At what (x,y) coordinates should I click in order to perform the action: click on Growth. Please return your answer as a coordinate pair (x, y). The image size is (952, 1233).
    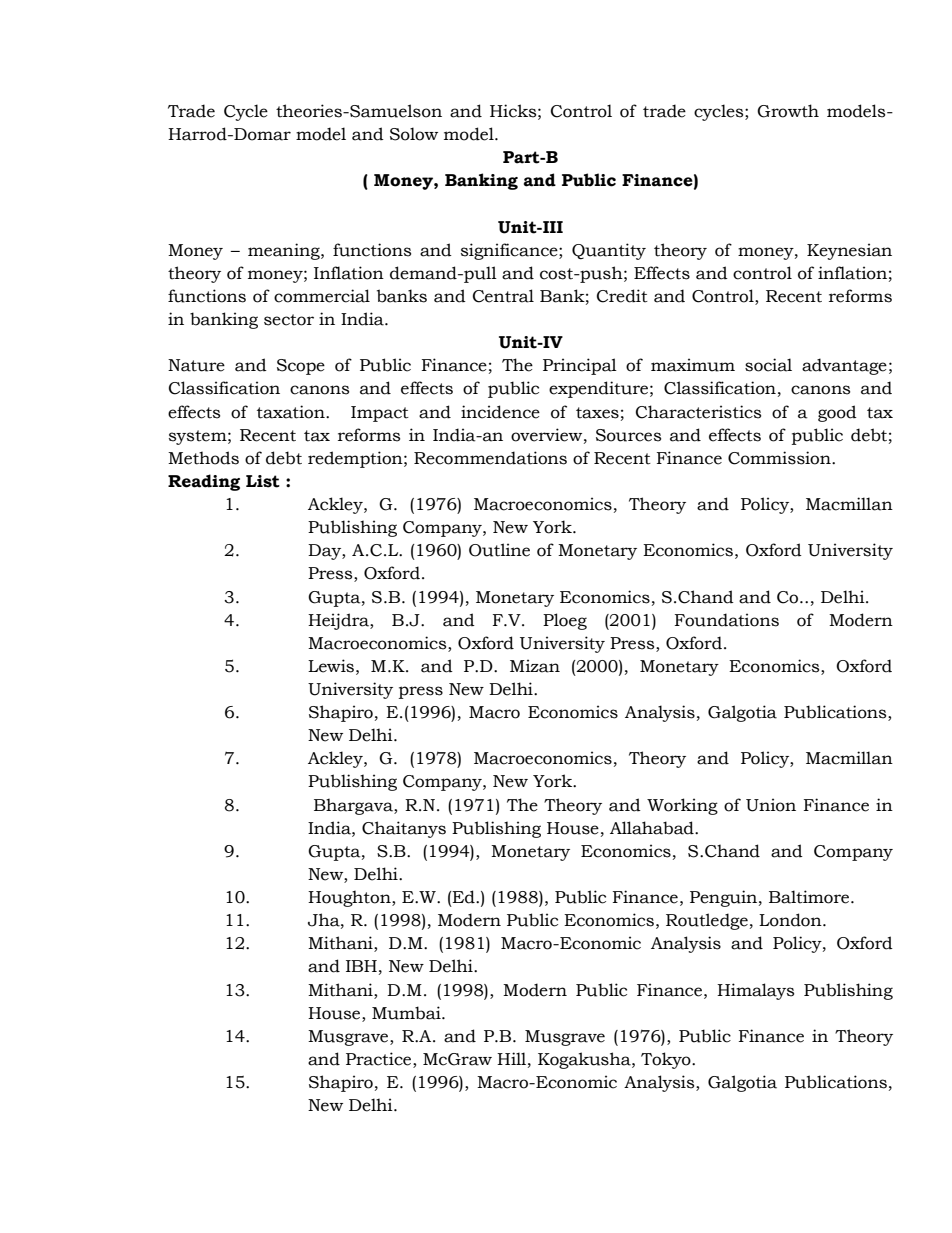
    Looking at the image, I should click on (788, 111).
